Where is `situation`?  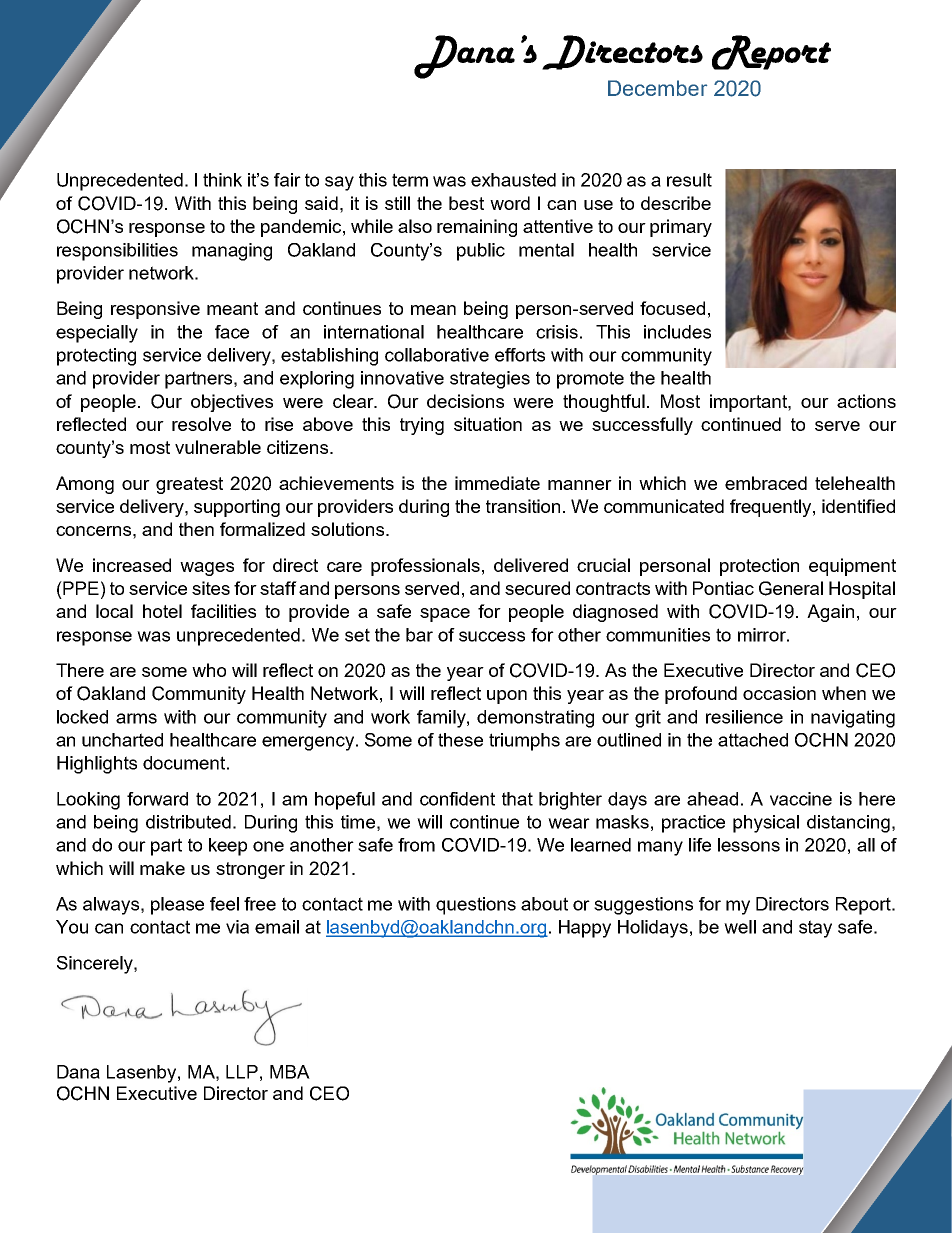 situation is located at coordinates (488, 424).
